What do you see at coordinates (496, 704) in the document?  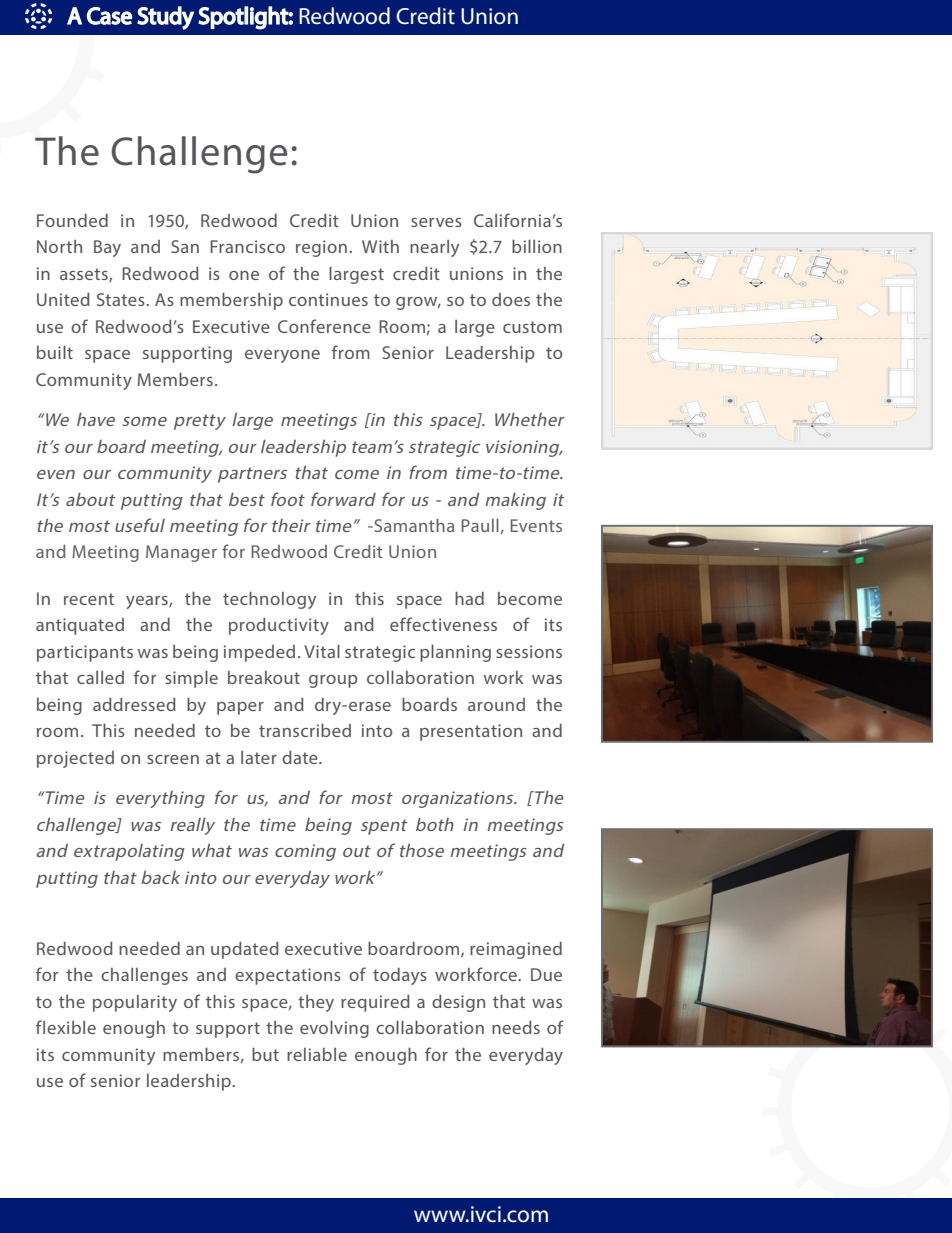 I see `around` at bounding box center [496, 704].
